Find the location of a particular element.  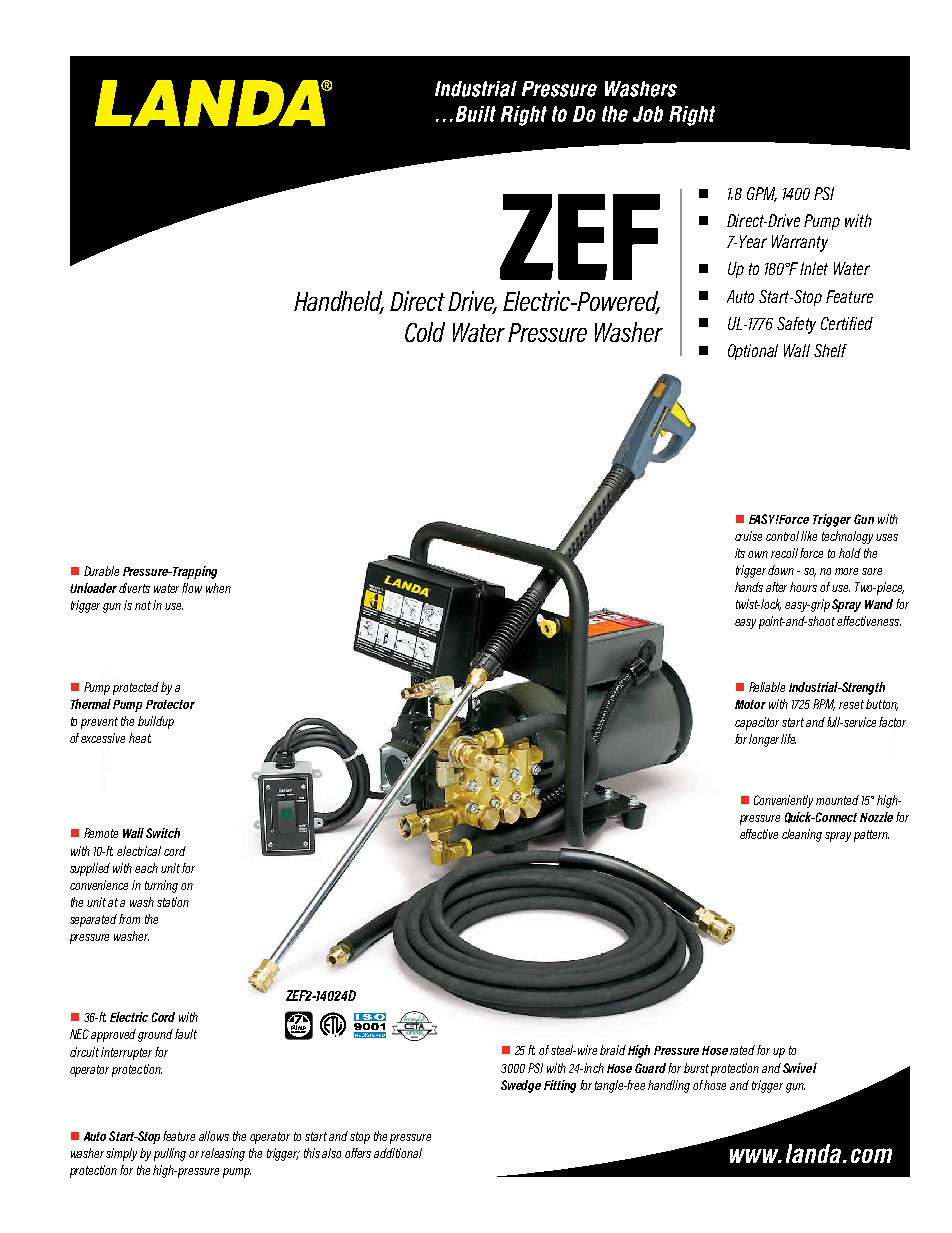

Cold is located at coordinates (425, 332).
